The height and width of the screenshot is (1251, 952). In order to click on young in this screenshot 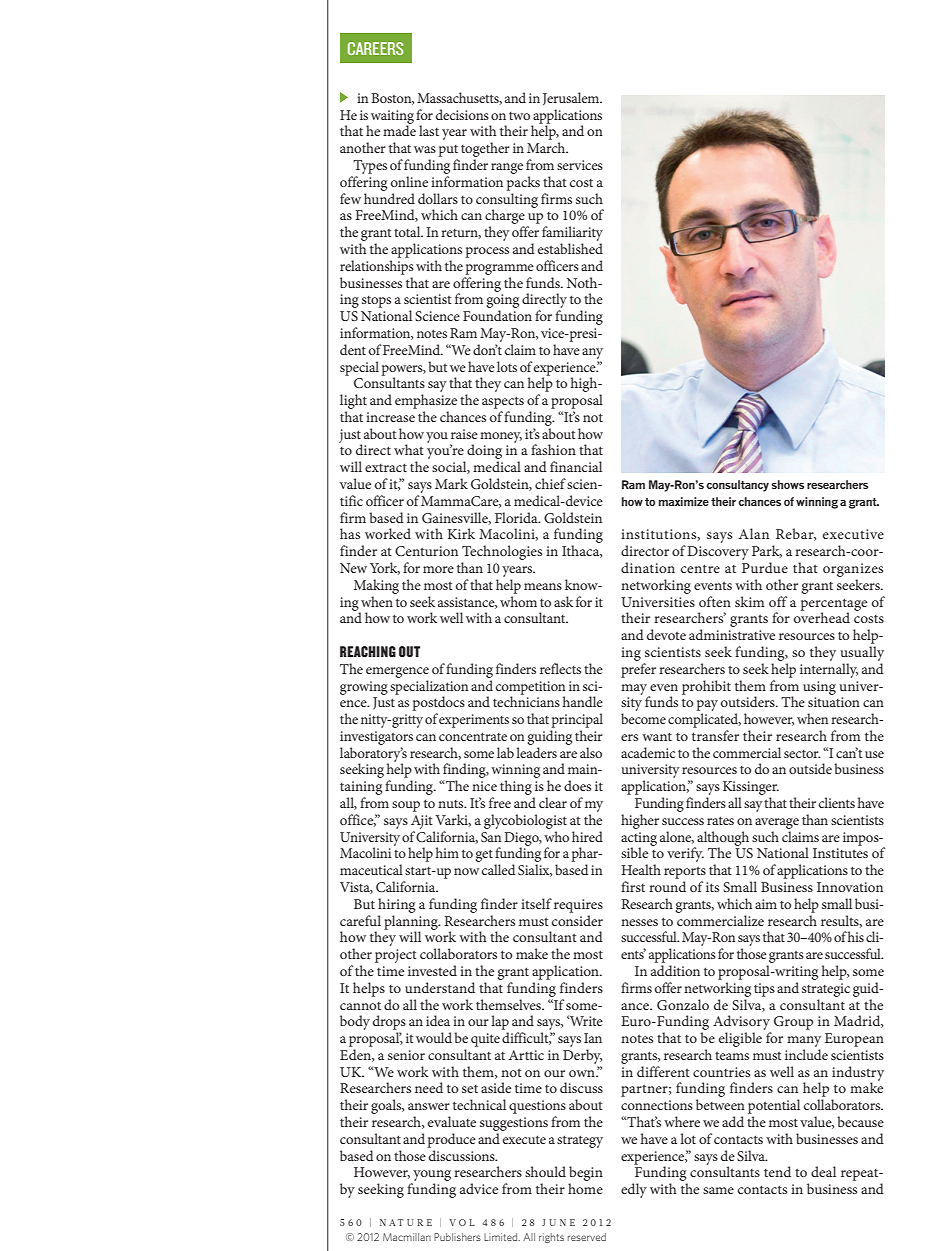, I will do `click(431, 1177)`.
